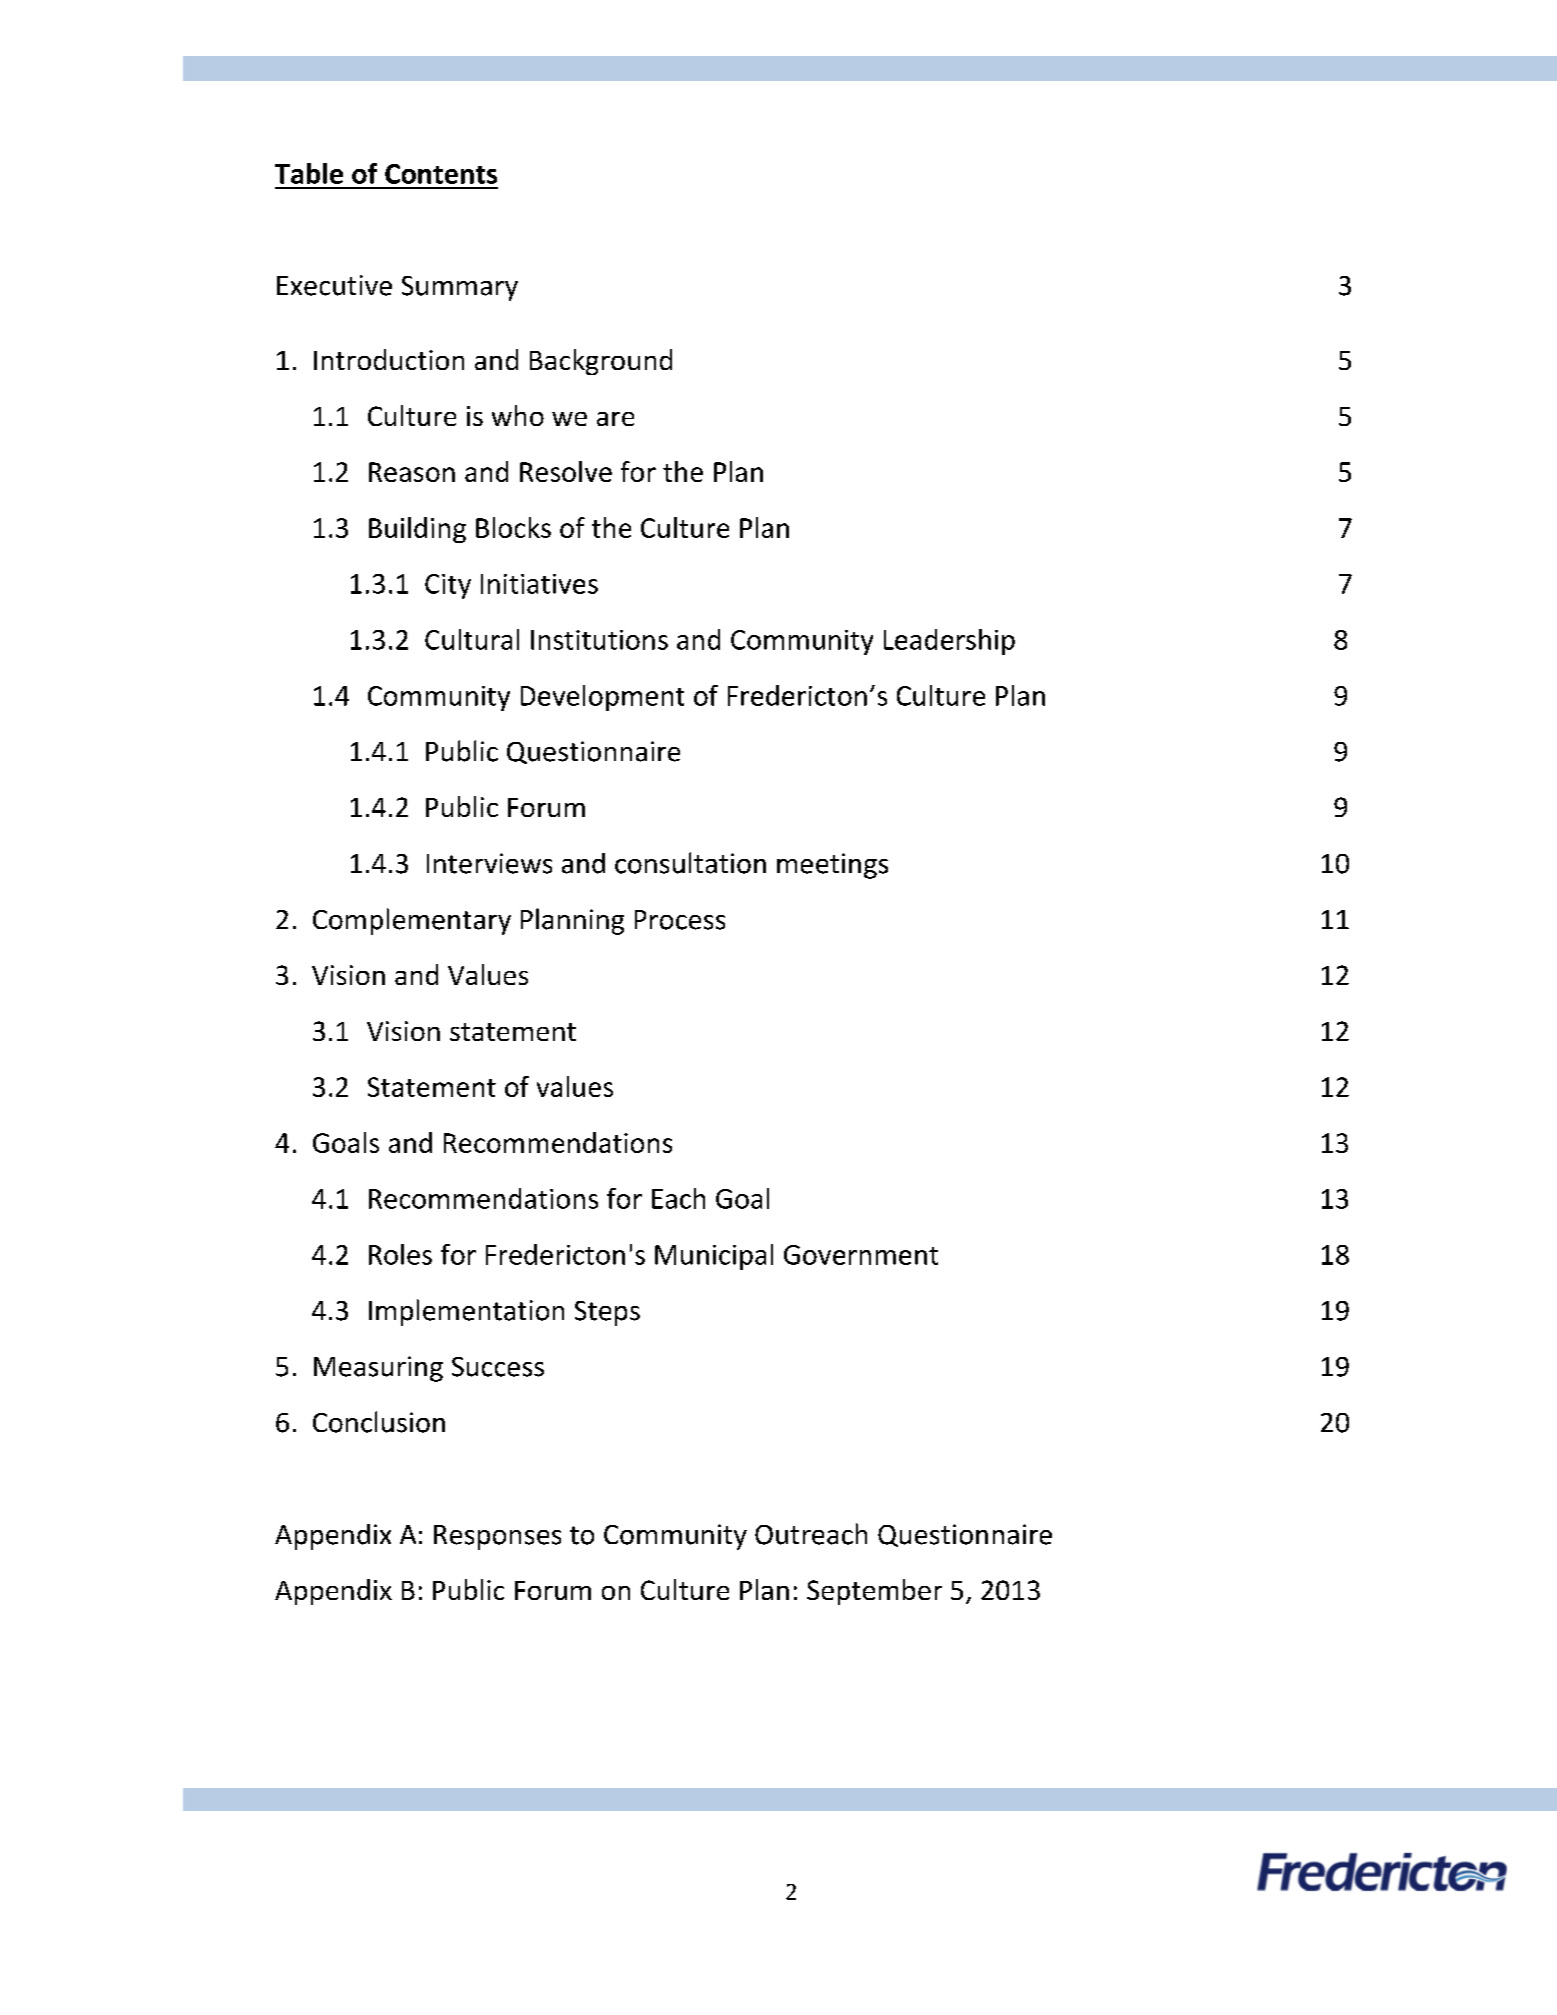  I want to click on Municipal, so click(714, 1257).
